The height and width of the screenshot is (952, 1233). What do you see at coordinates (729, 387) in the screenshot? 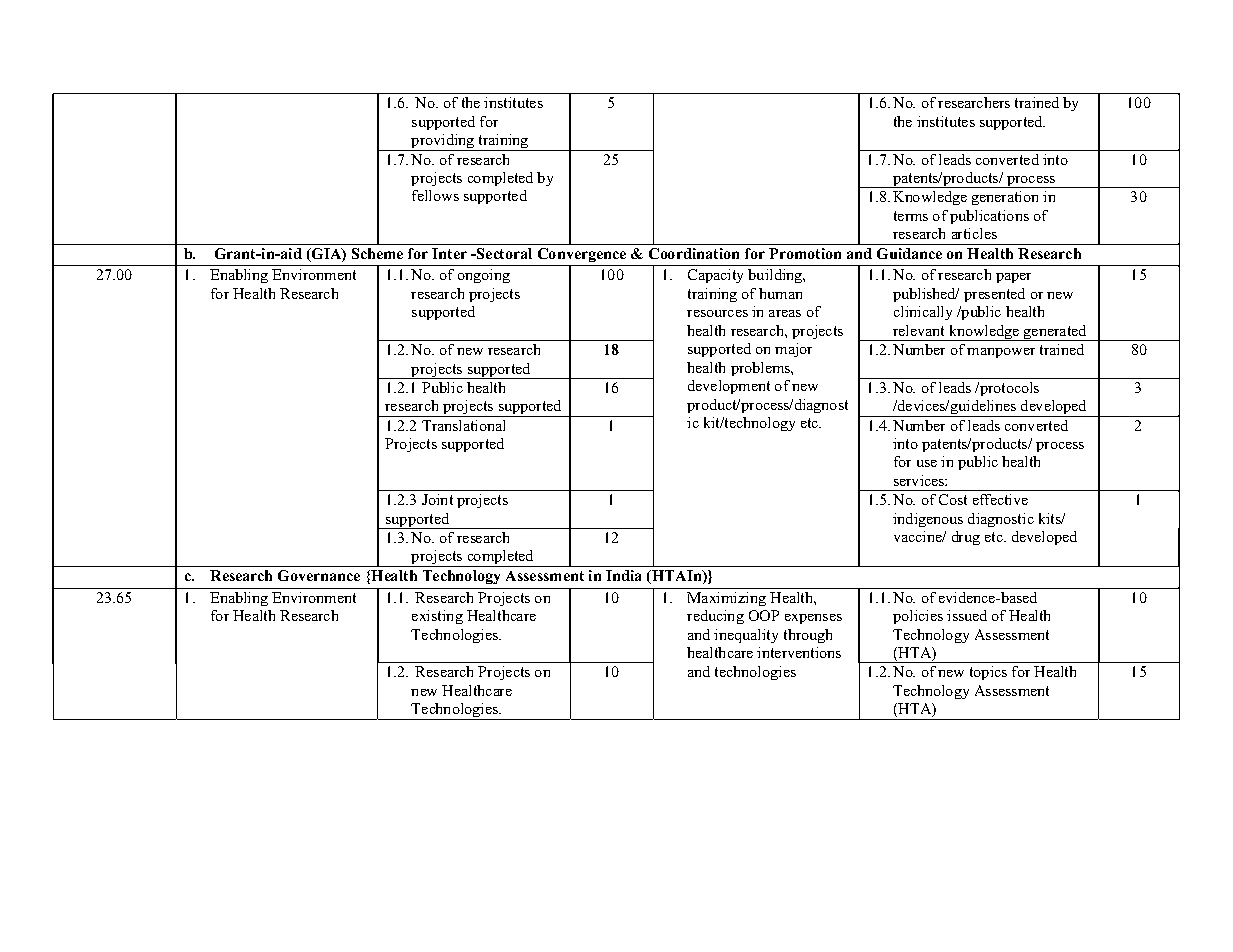
I see `development` at bounding box center [729, 387].
